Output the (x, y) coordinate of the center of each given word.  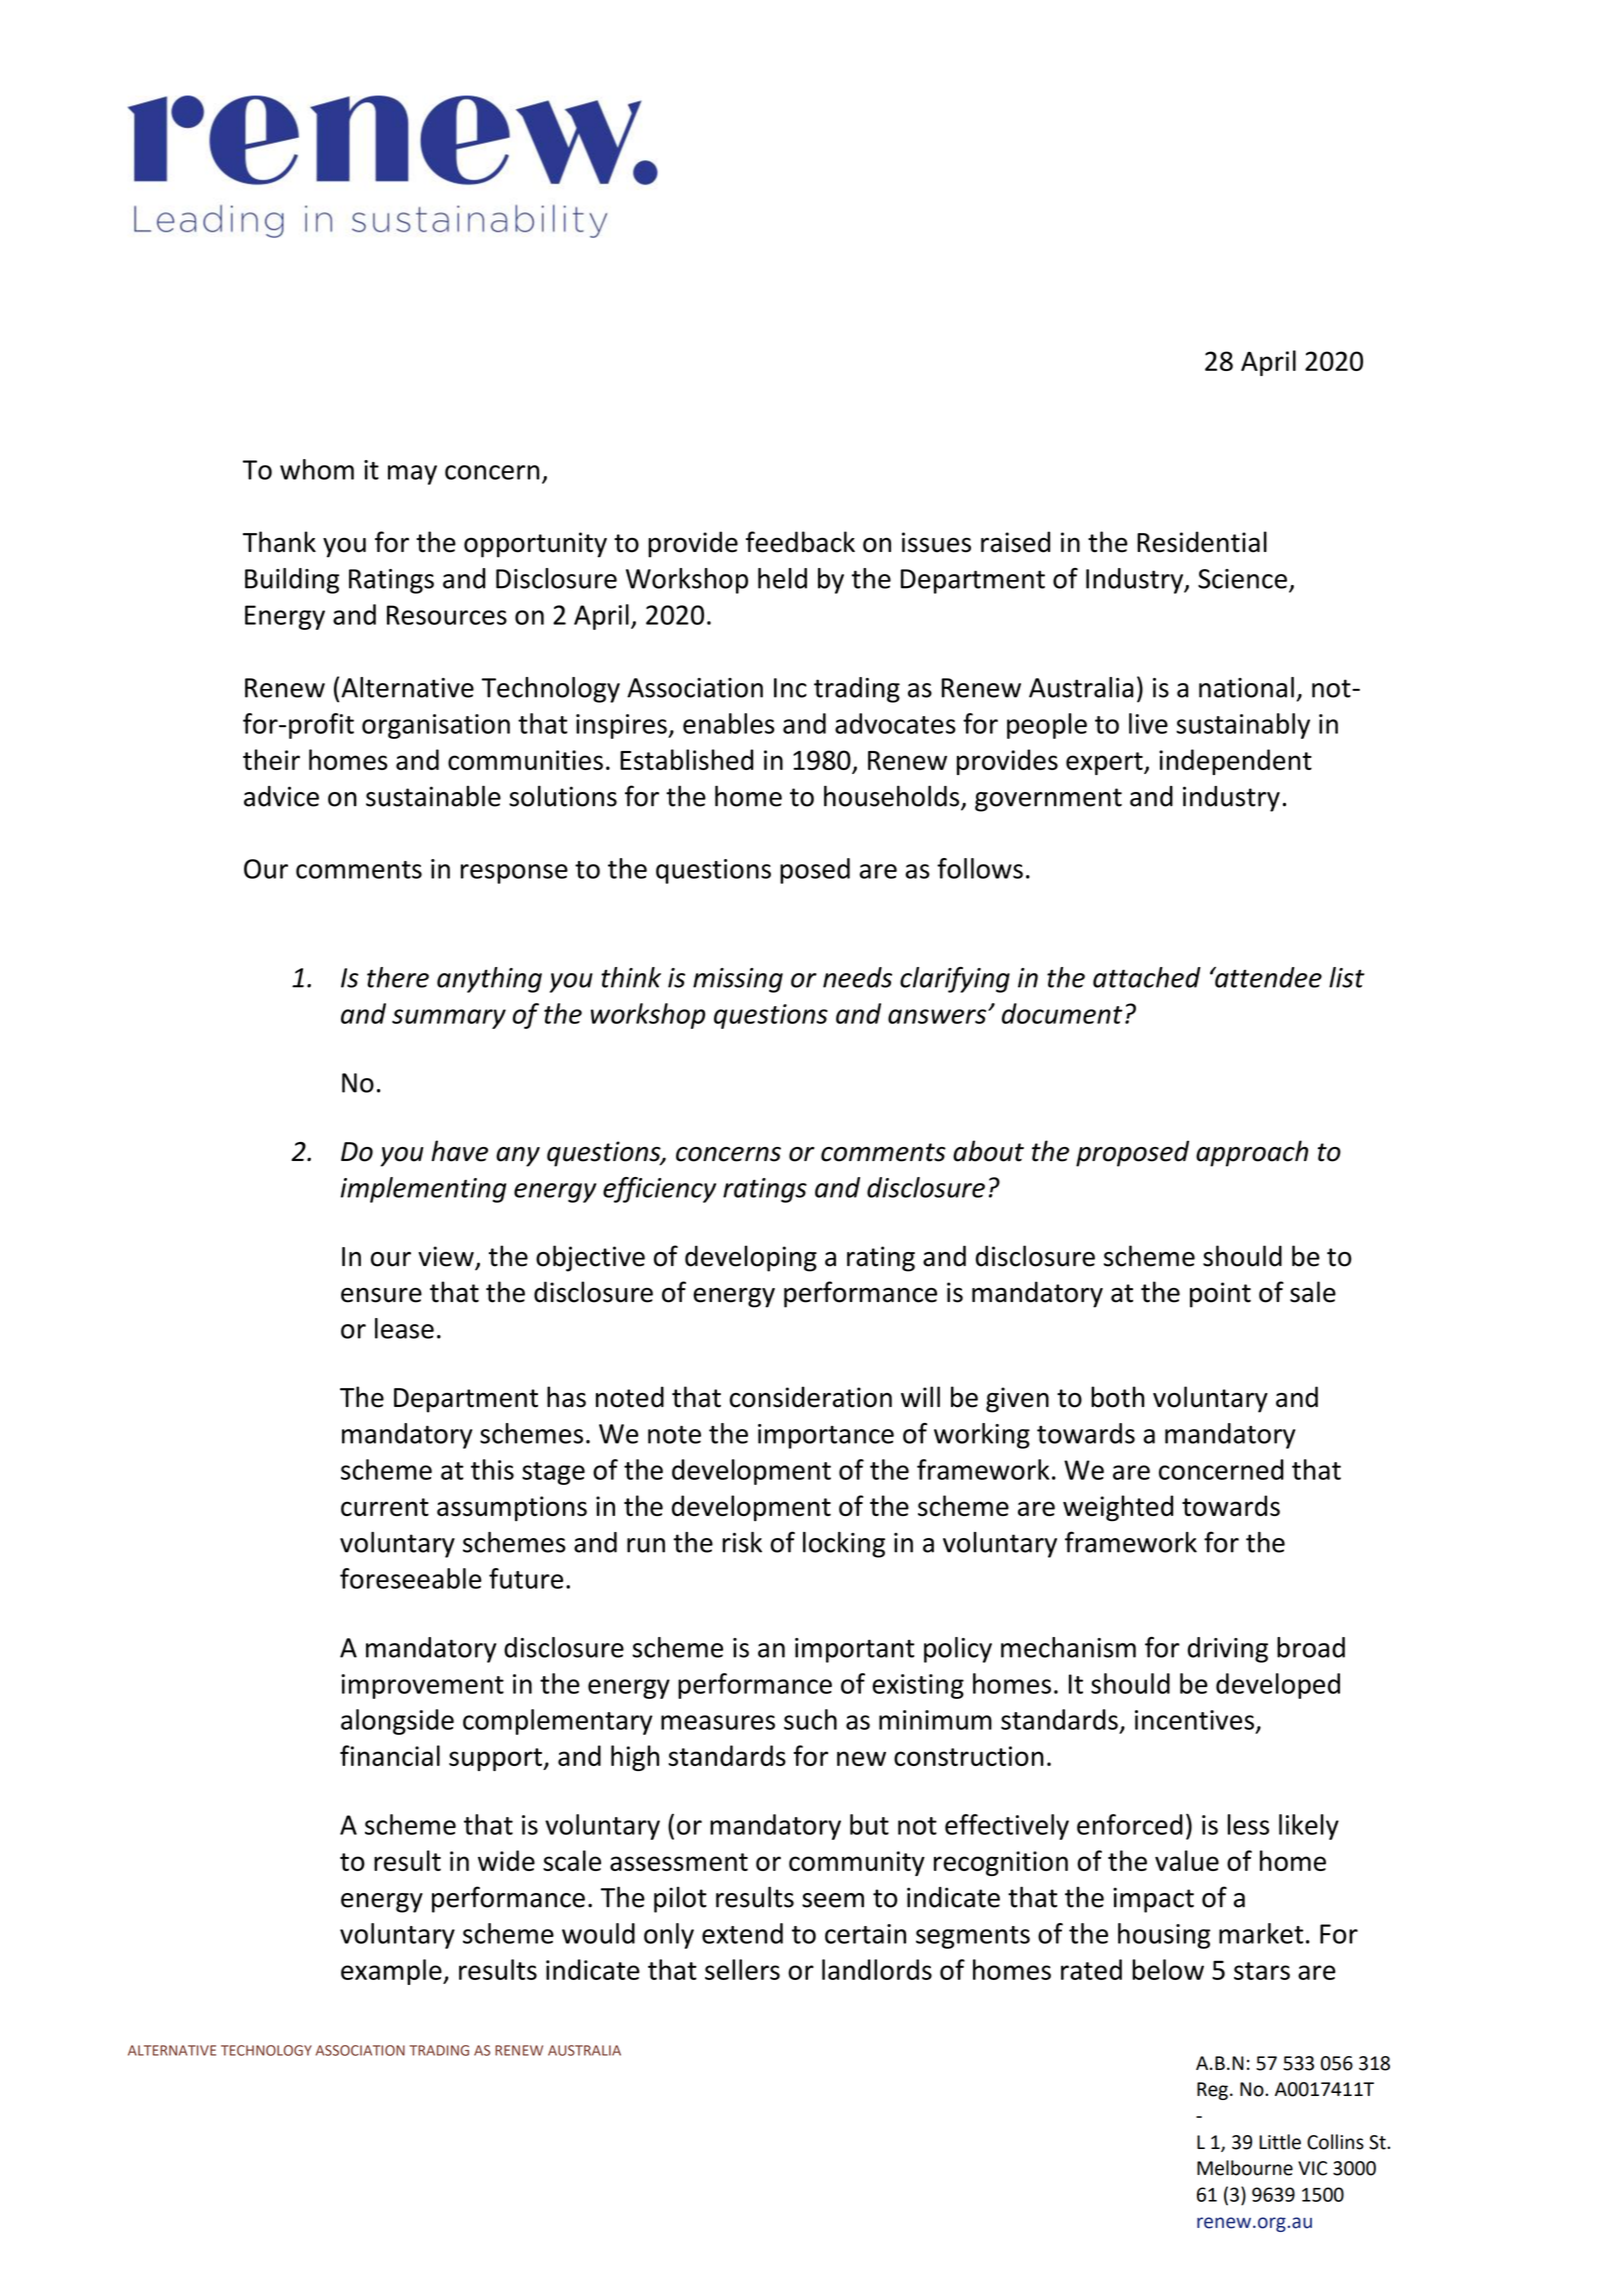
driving (1228, 1650)
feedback (800, 542)
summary (449, 1019)
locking (844, 1545)
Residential (1202, 542)
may (412, 475)
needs (857, 977)
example (392, 1972)
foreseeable (411, 1578)
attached (1147, 977)
